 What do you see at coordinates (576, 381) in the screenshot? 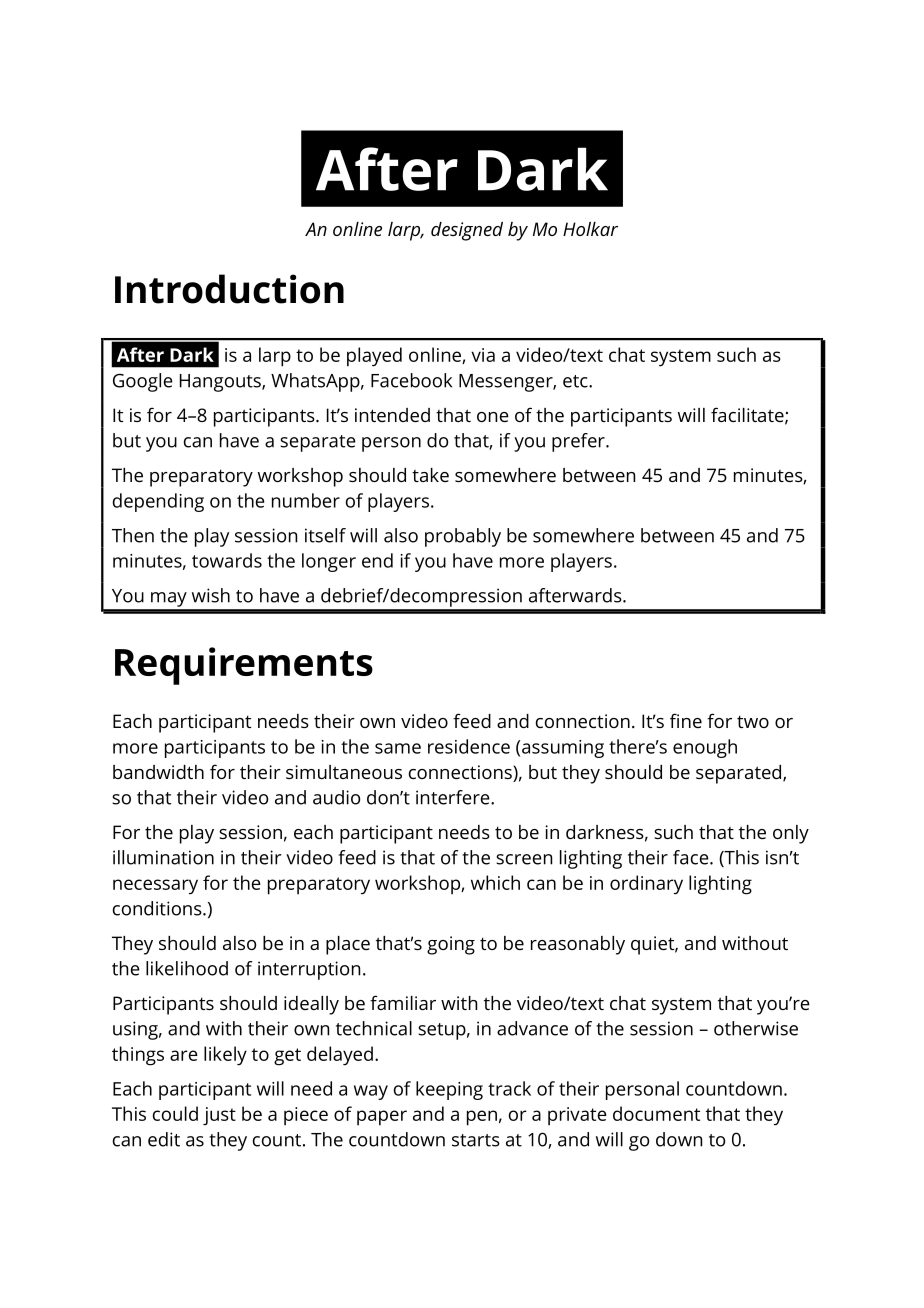
I see `etc` at bounding box center [576, 381].
